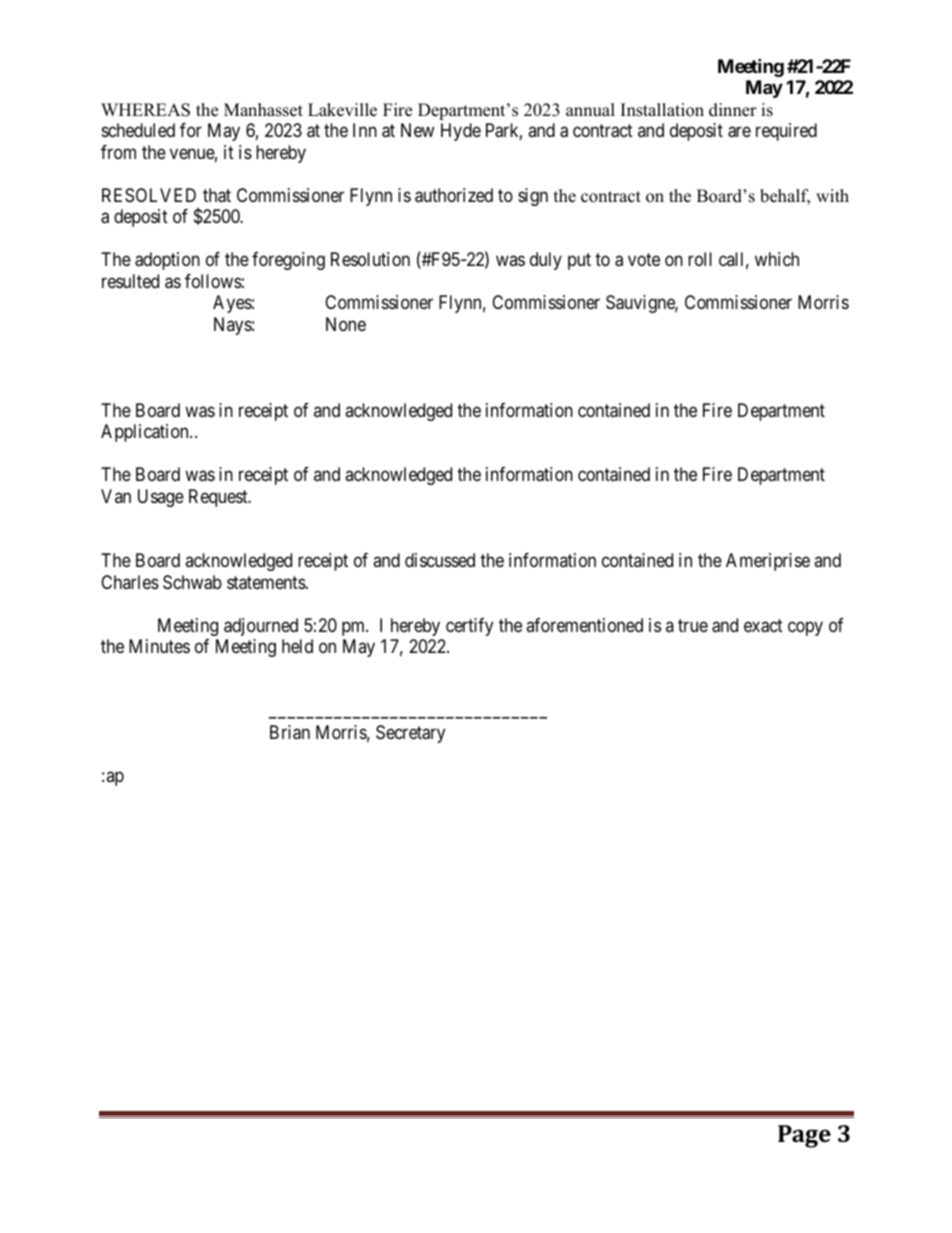 Image resolution: width=952 pixels, height=1233 pixels. What do you see at coordinates (138, 130) in the screenshot?
I see `scheduled` at bounding box center [138, 130].
